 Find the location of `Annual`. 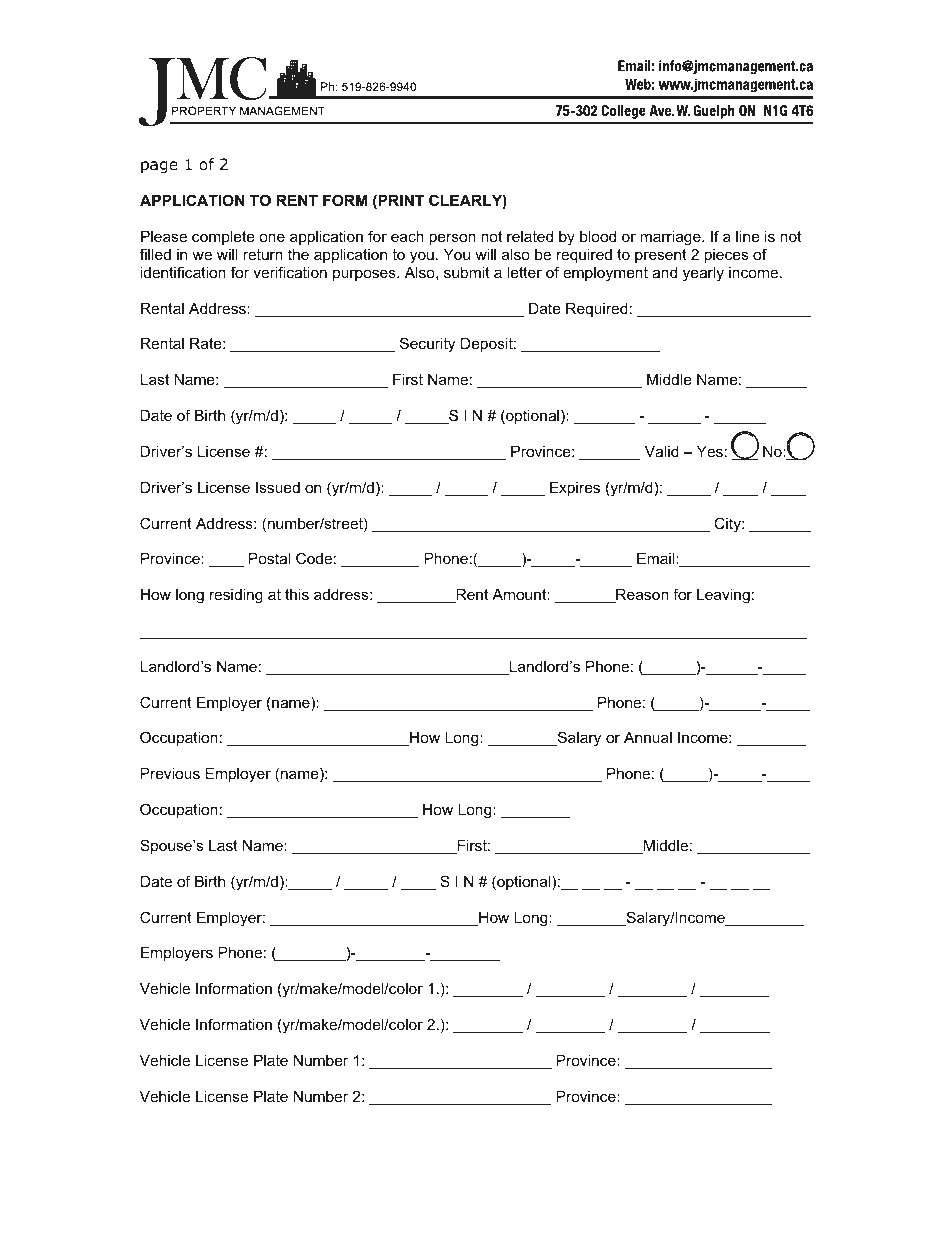

Annual is located at coordinates (648, 737).
